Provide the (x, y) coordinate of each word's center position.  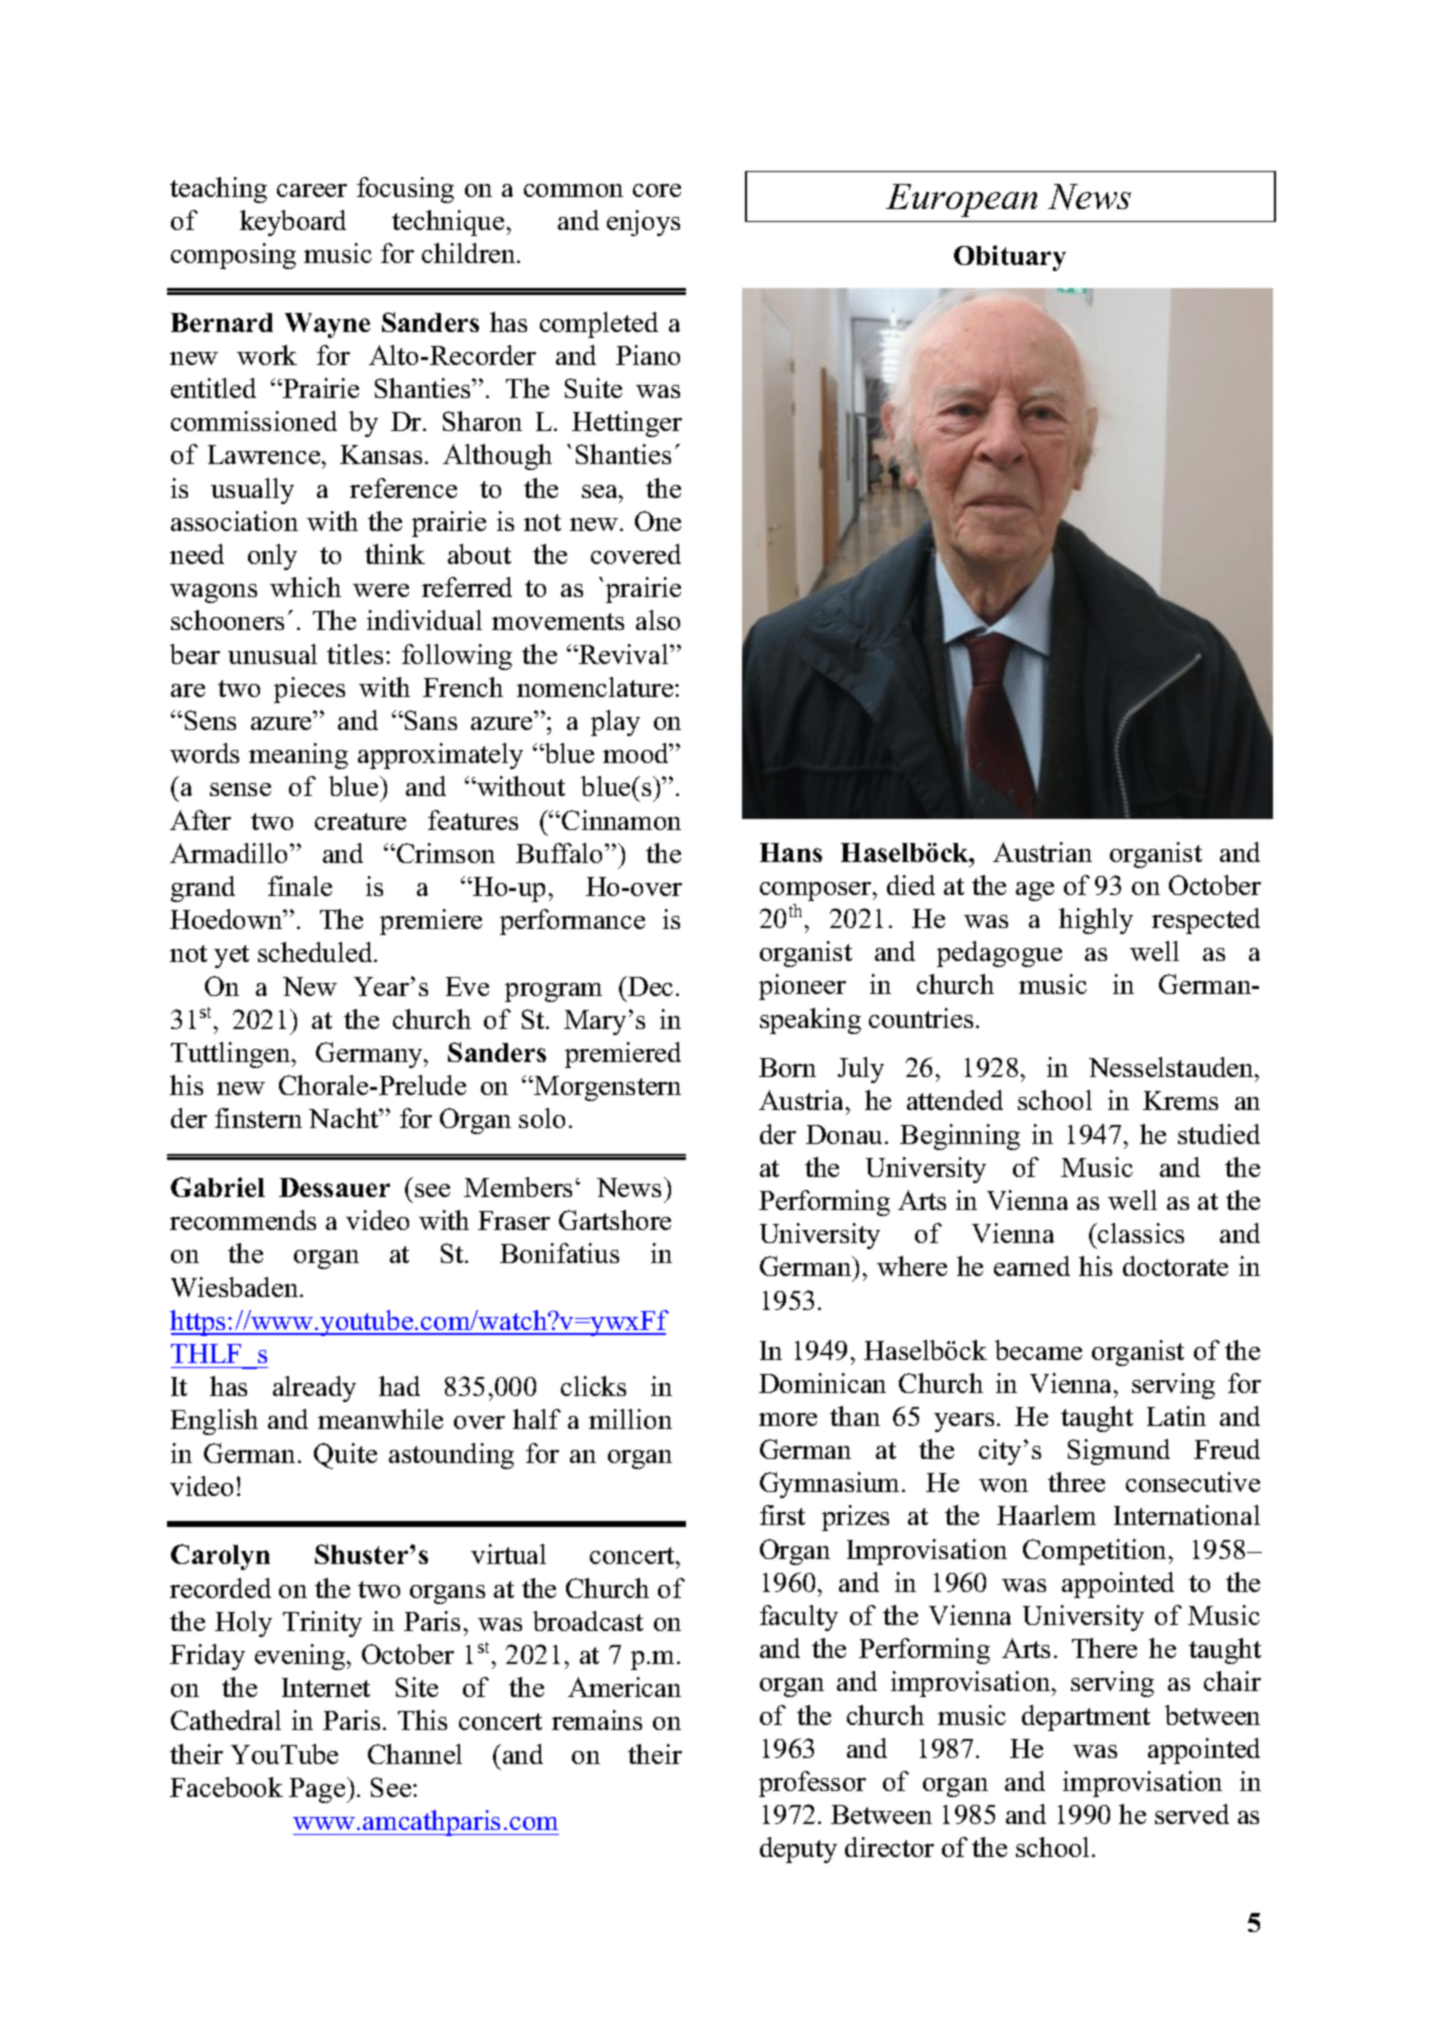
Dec (649, 986)
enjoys (643, 223)
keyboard (293, 223)
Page (318, 1790)
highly (1096, 921)
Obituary (1010, 258)
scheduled (316, 952)
